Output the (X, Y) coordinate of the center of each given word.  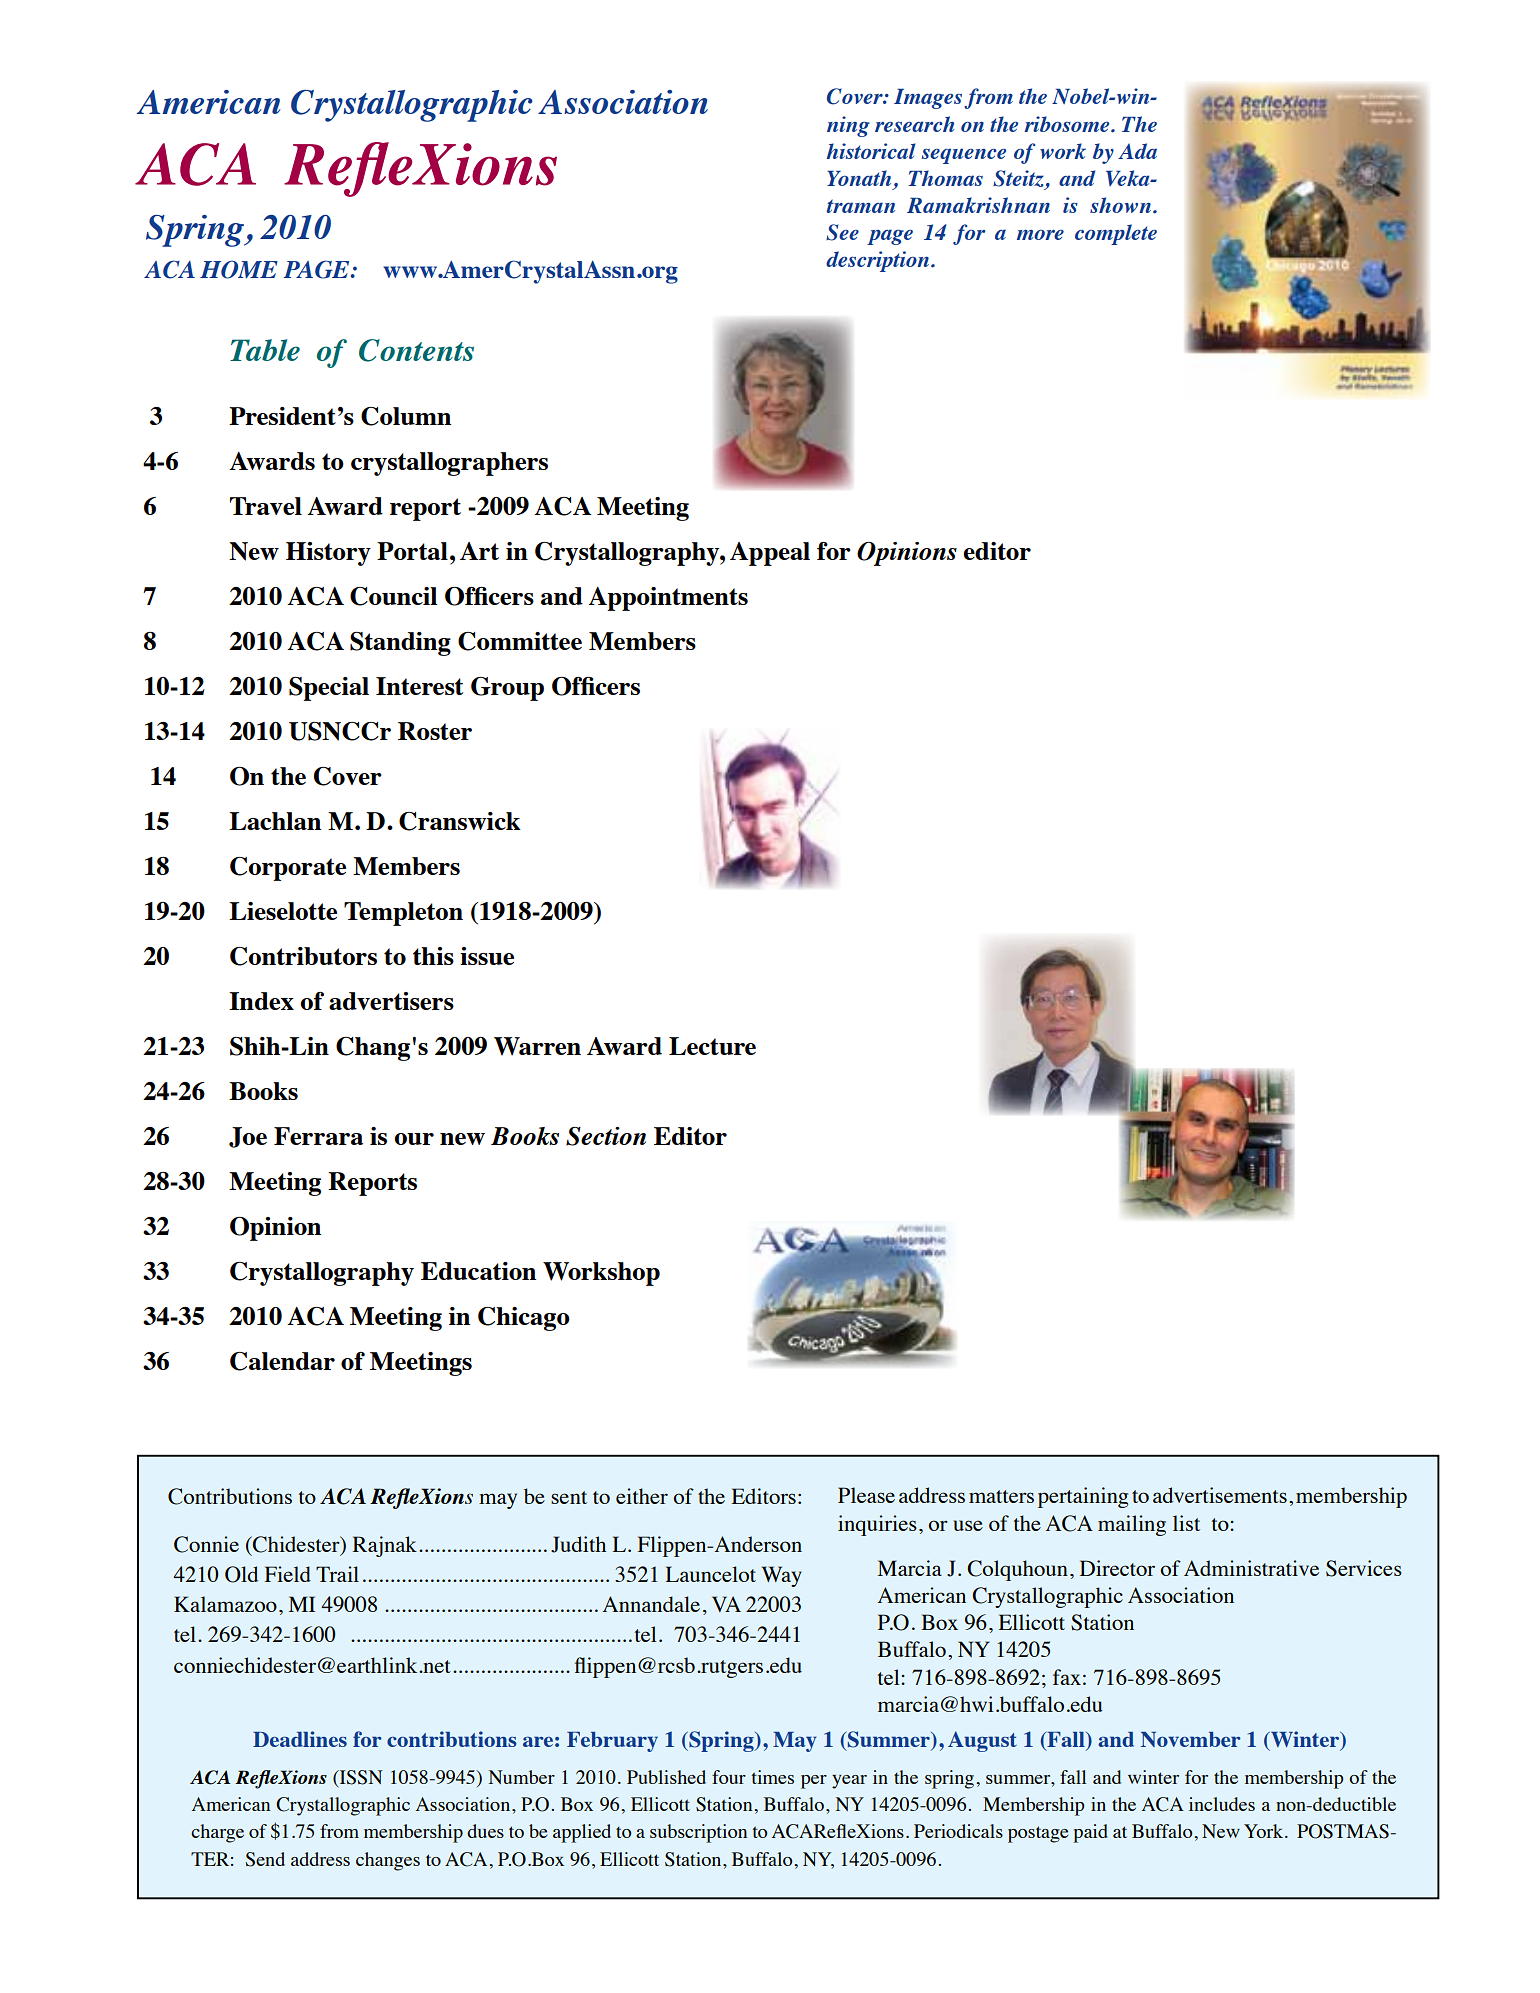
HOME (239, 269)
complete (1116, 234)
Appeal (770, 554)
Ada (1137, 151)
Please (866, 1495)
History (328, 554)
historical (871, 151)
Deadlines (300, 1739)
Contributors (303, 956)
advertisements (1220, 1495)
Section (606, 1136)
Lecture (712, 1046)
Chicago (524, 1319)
